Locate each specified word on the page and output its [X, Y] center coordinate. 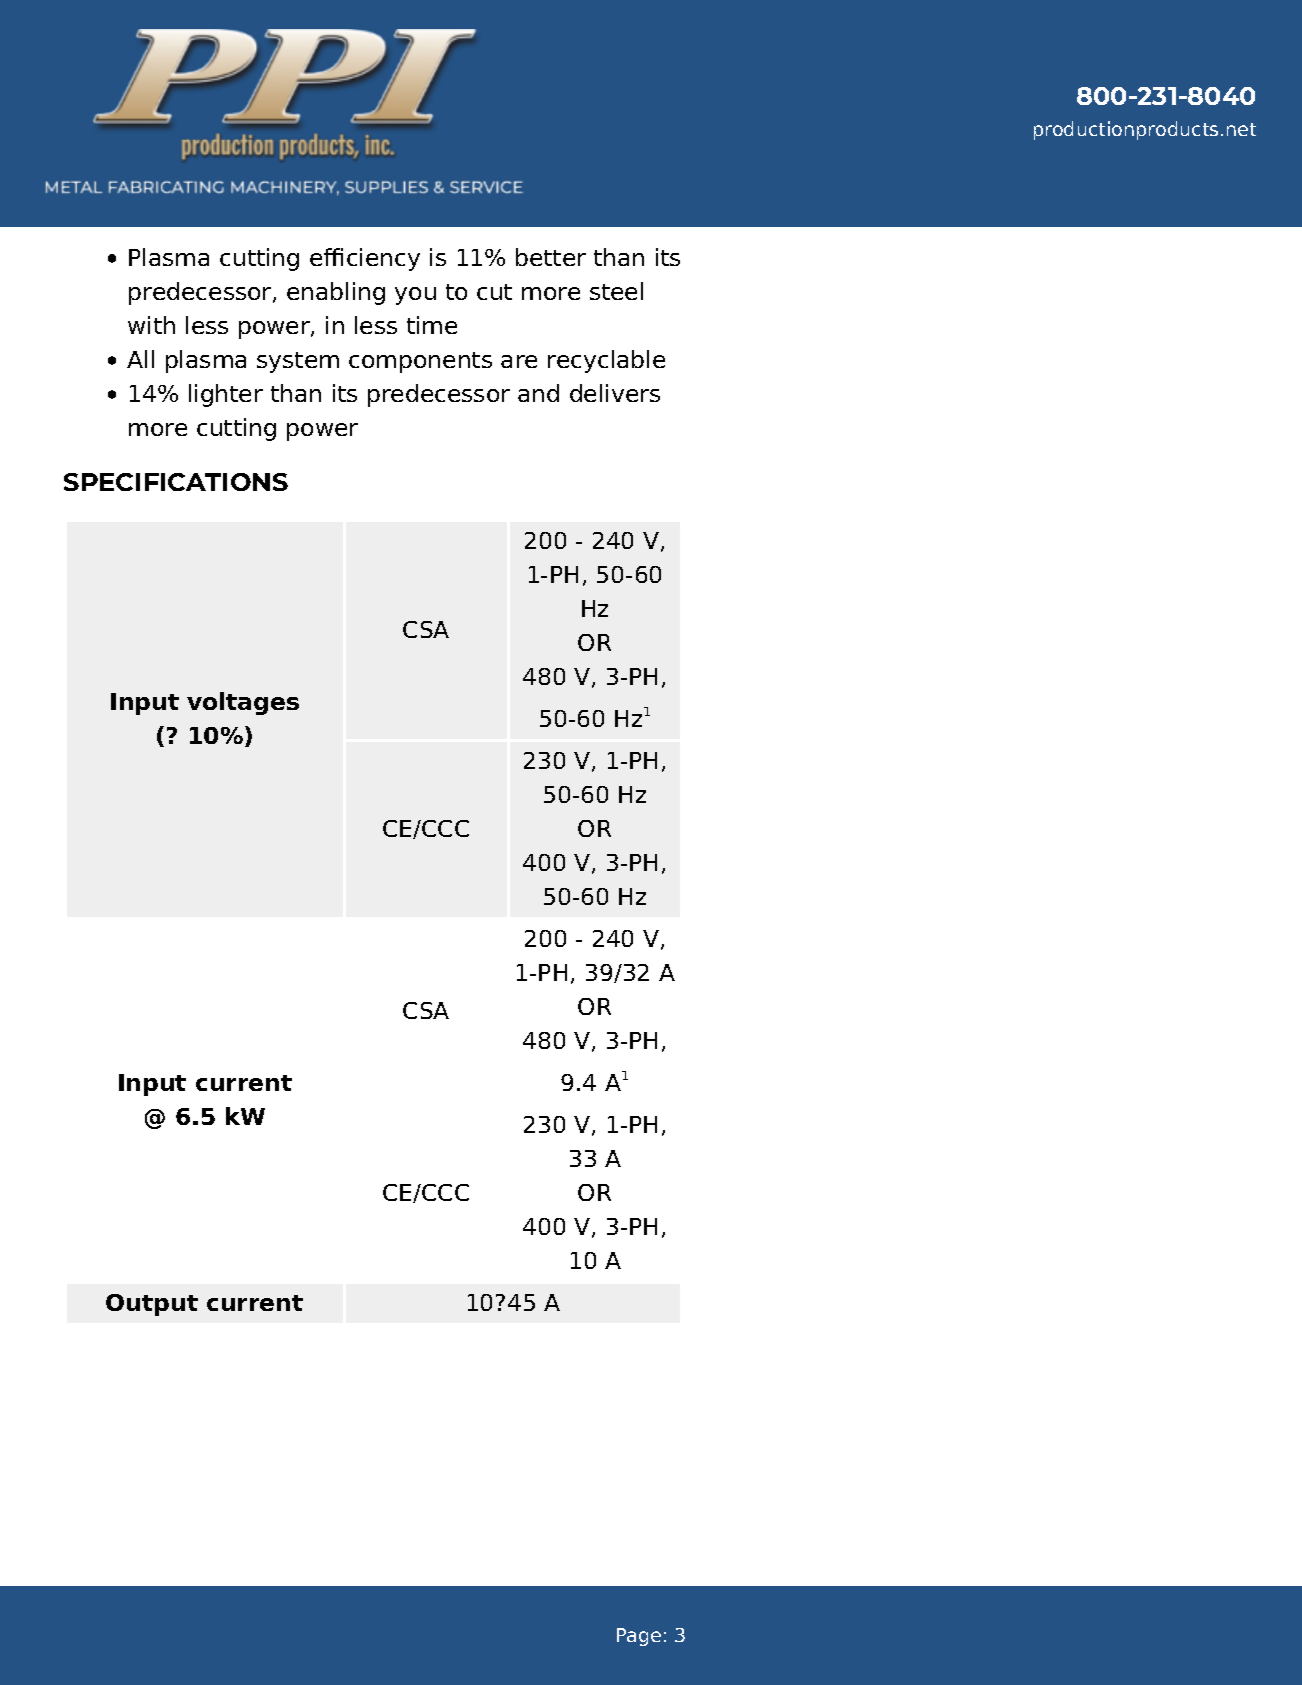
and [538, 393]
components [420, 362]
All [140, 359]
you [415, 296]
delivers [615, 393]
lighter [226, 395]
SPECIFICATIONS [176, 482]
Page [639, 1637]
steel [616, 291]
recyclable [606, 361]
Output [152, 1305]
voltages [243, 703]
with [151, 325]
